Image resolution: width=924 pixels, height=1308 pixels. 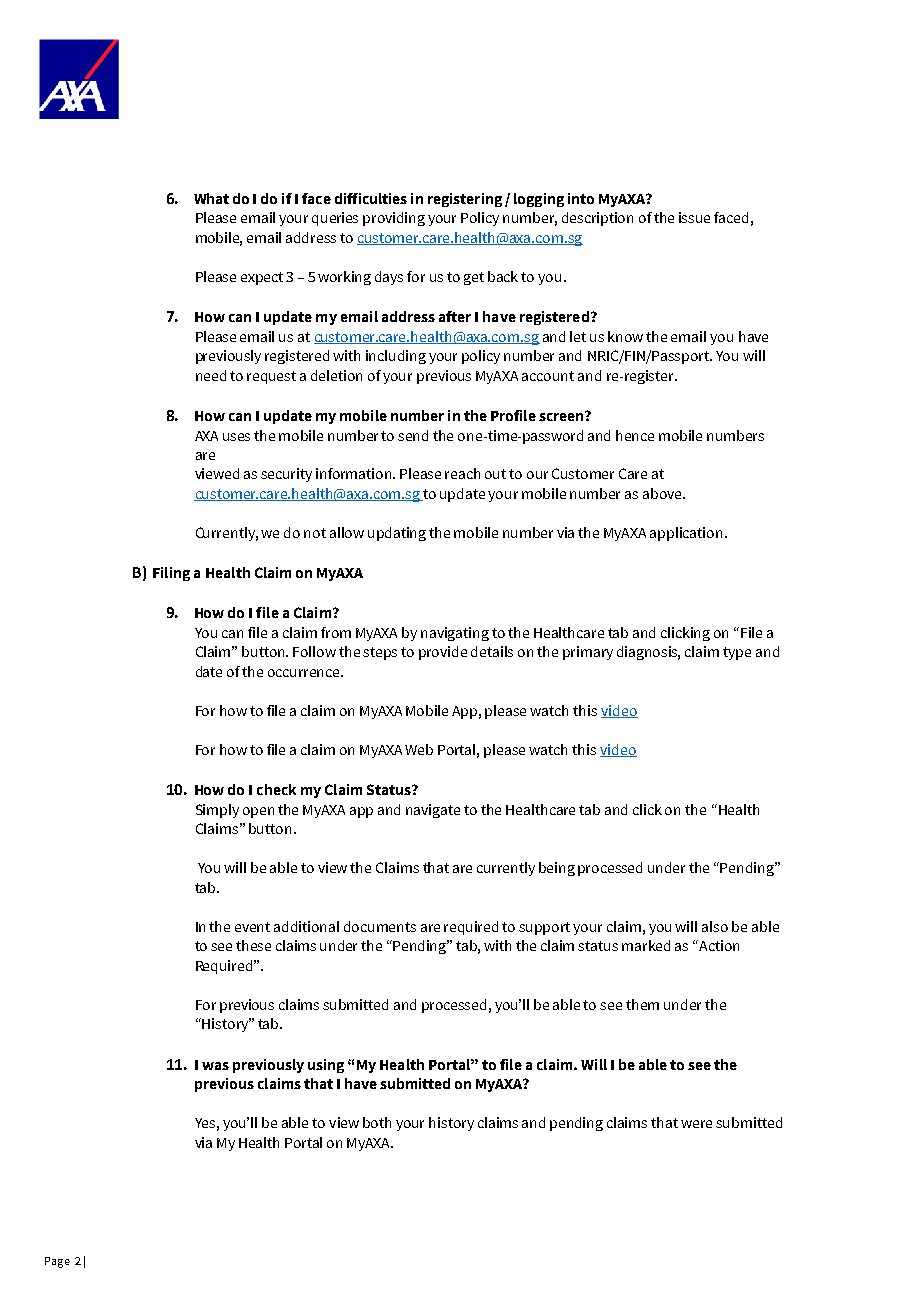 I want to click on both, so click(x=377, y=1122).
